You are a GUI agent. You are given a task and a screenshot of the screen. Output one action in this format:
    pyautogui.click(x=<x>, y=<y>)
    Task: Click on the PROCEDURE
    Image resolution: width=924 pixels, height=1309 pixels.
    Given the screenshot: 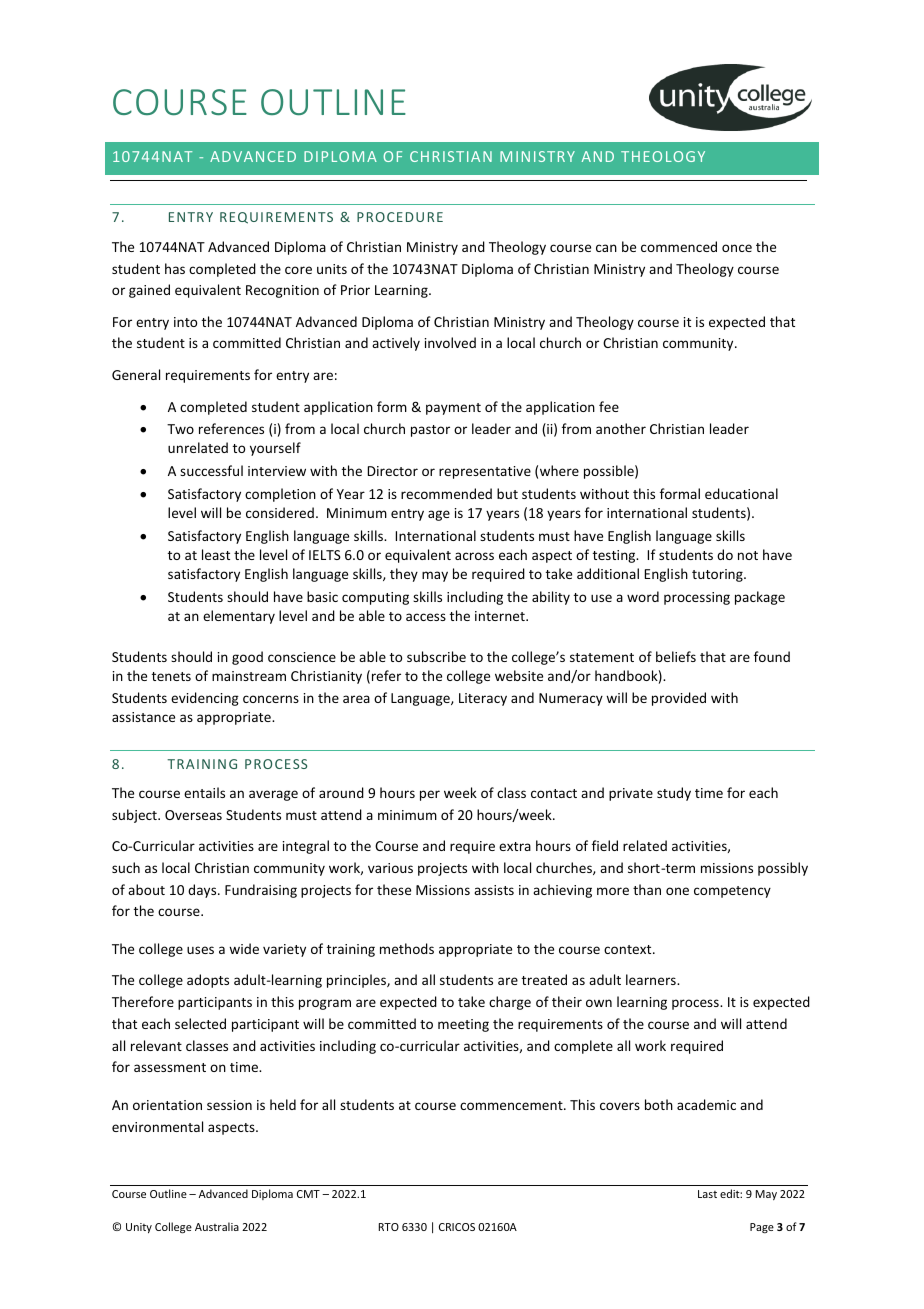 What is the action you would take?
    pyautogui.click(x=400, y=217)
